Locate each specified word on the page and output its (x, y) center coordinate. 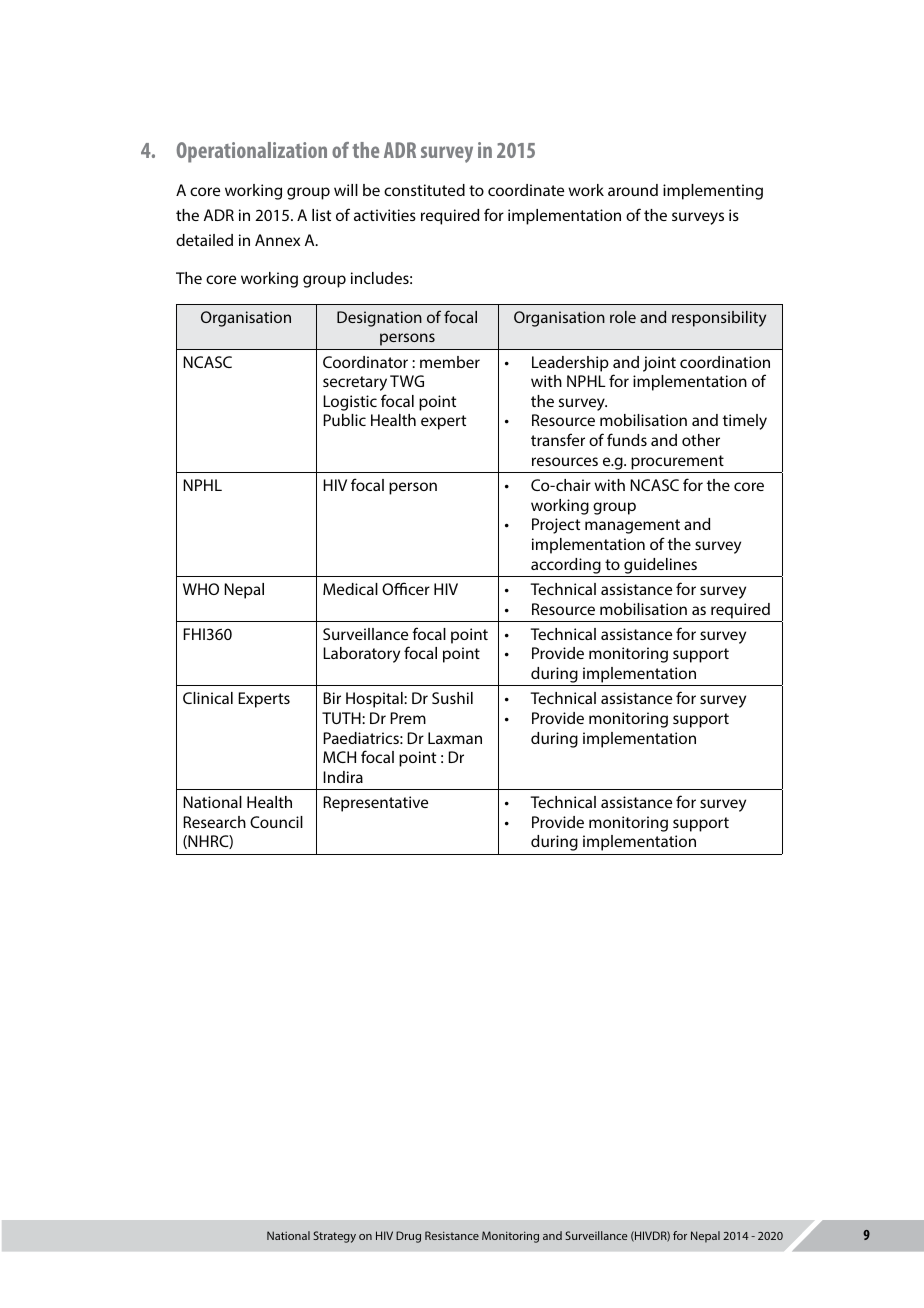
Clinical (208, 698)
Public (344, 420)
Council (276, 822)
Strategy (334, 1237)
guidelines (660, 566)
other (701, 440)
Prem (408, 718)
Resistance (452, 1235)
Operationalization (252, 152)
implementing (713, 192)
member (450, 362)
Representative (375, 804)
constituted (424, 190)
